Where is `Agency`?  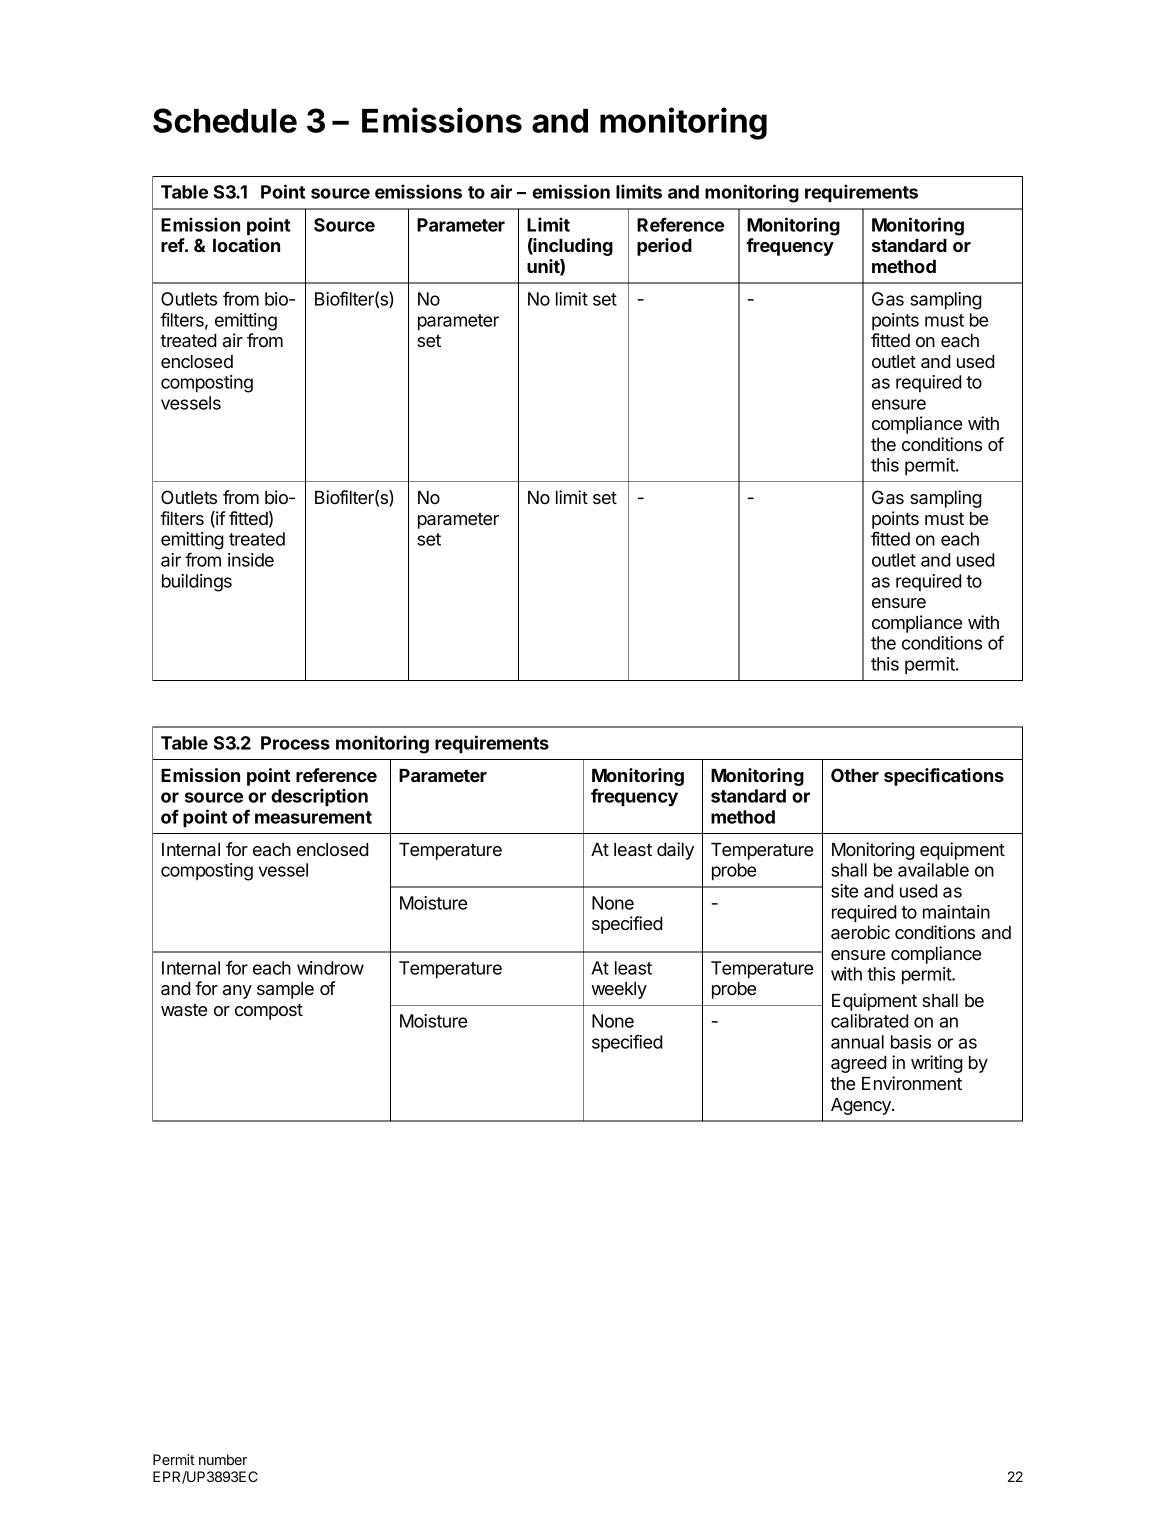 Agency is located at coordinates (862, 1106).
